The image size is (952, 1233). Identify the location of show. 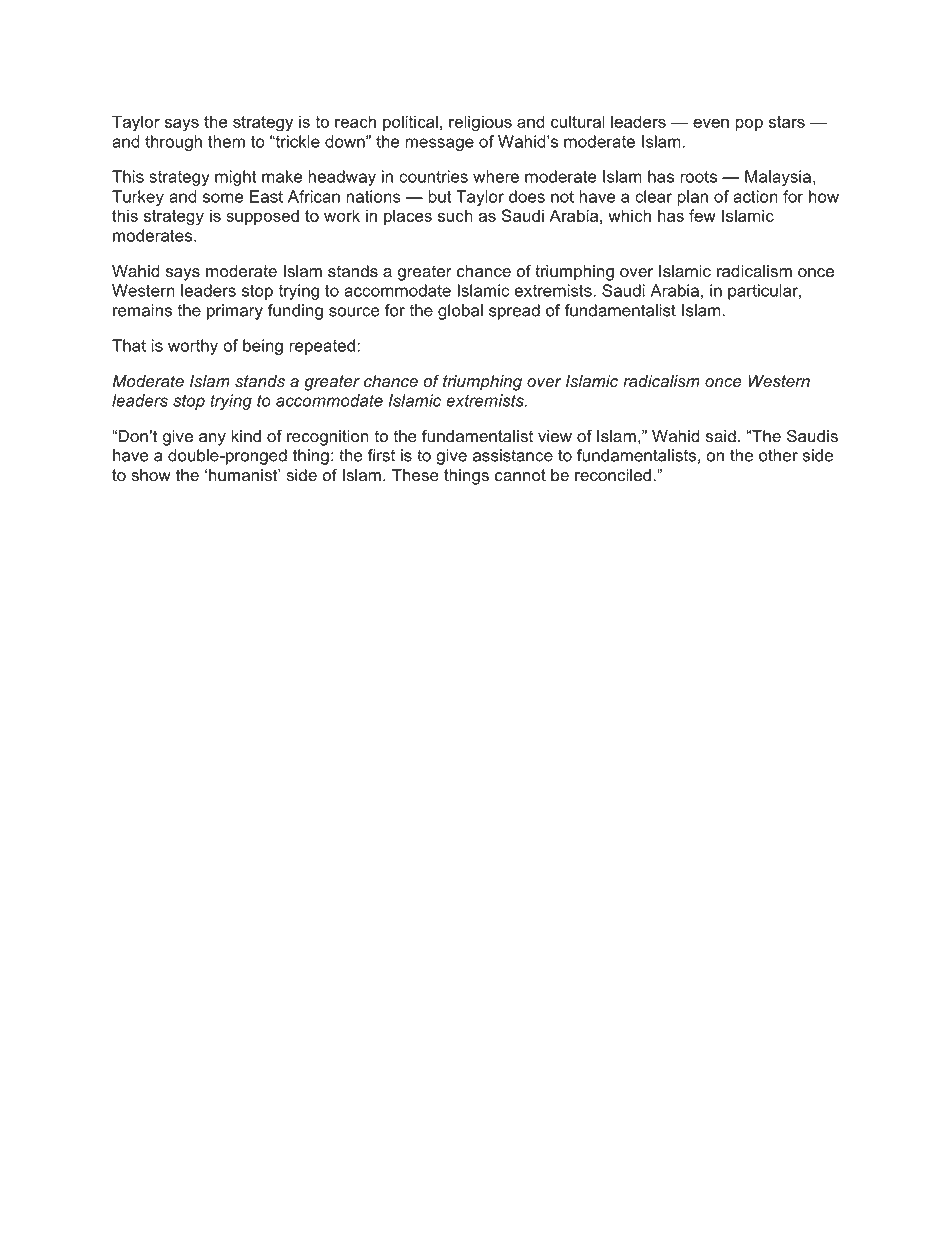
(151, 475).
